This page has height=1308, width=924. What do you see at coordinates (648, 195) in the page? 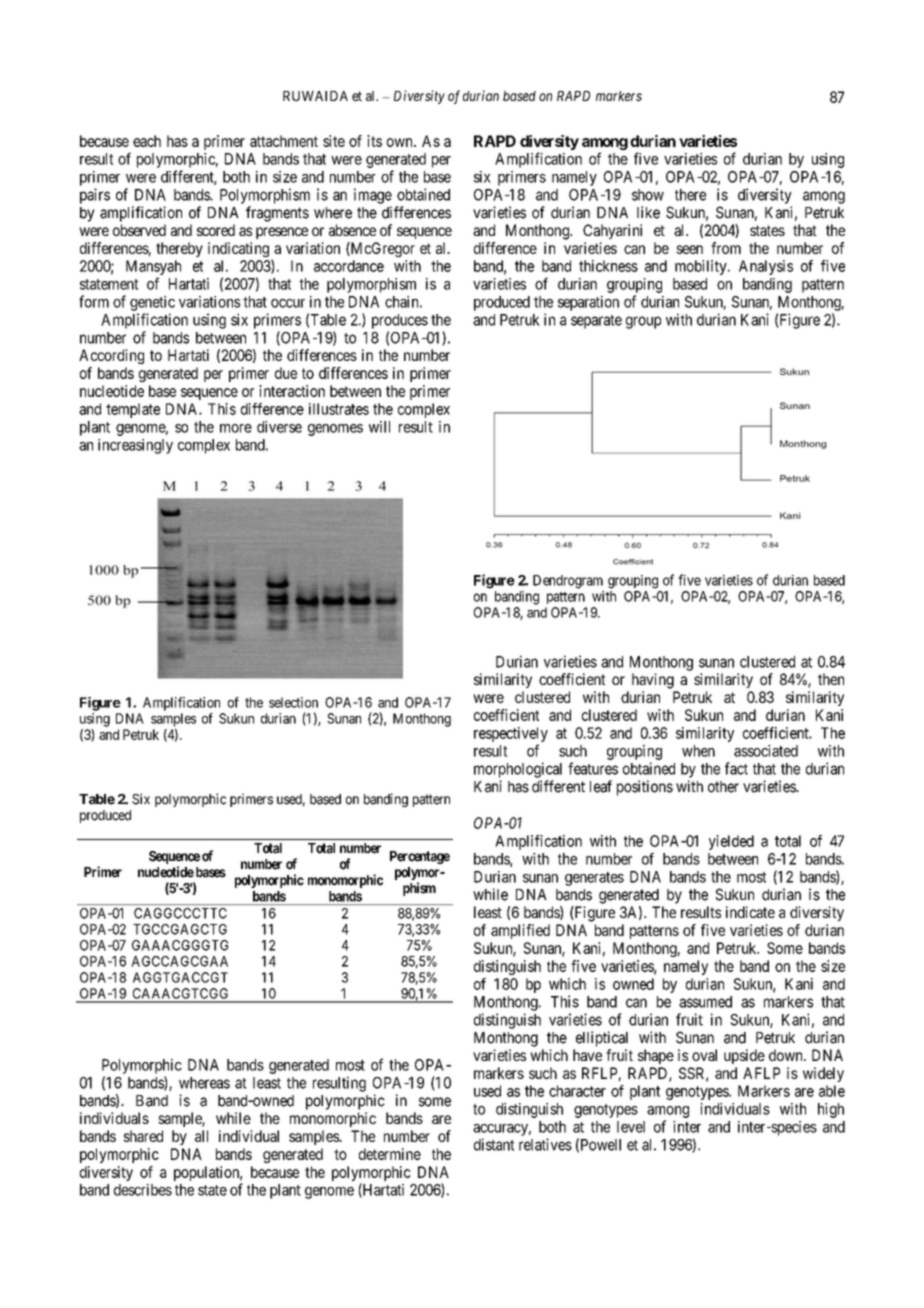
I see `show` at bounding box center [648, 195].
